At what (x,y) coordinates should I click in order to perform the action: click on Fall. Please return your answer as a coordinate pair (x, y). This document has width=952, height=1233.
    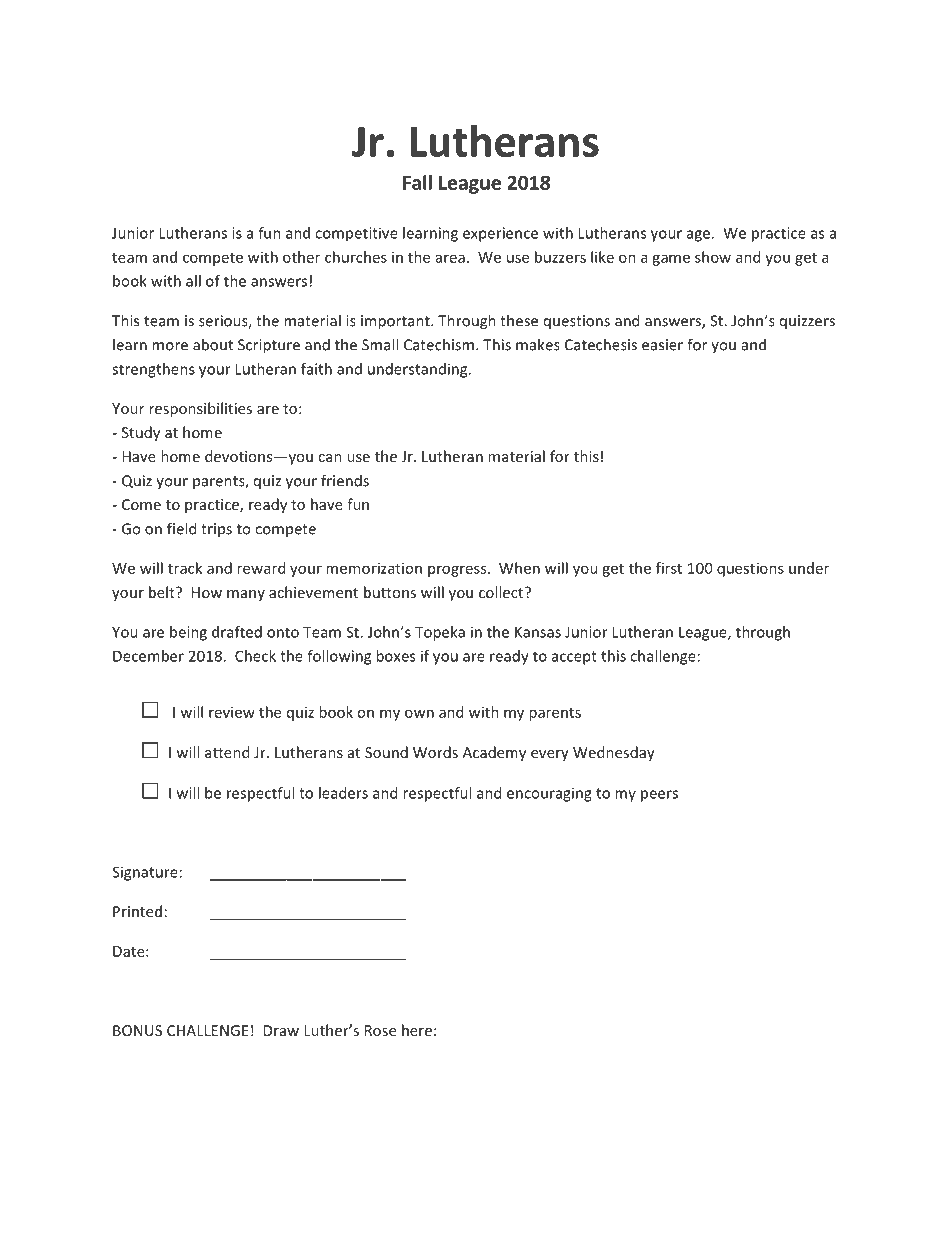
    Looking at the image, I should click on (417, 182).
